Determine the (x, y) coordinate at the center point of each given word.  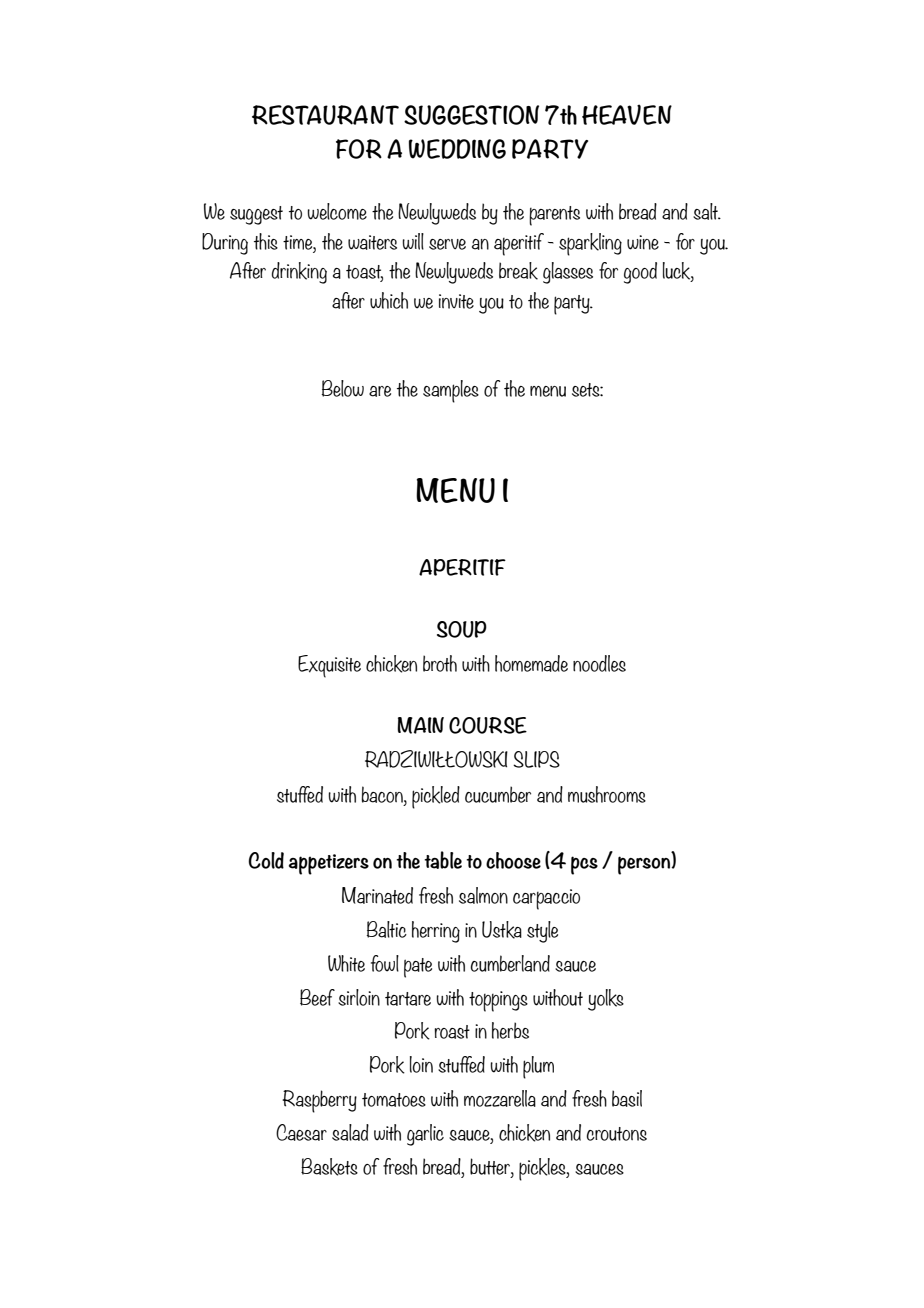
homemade (531, 663)
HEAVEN (627, 114)
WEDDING (457, 149)
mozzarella (500, 1098)
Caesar (301, 1132)
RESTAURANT (325, 115)
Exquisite (329, 666)
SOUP (462, 629)
